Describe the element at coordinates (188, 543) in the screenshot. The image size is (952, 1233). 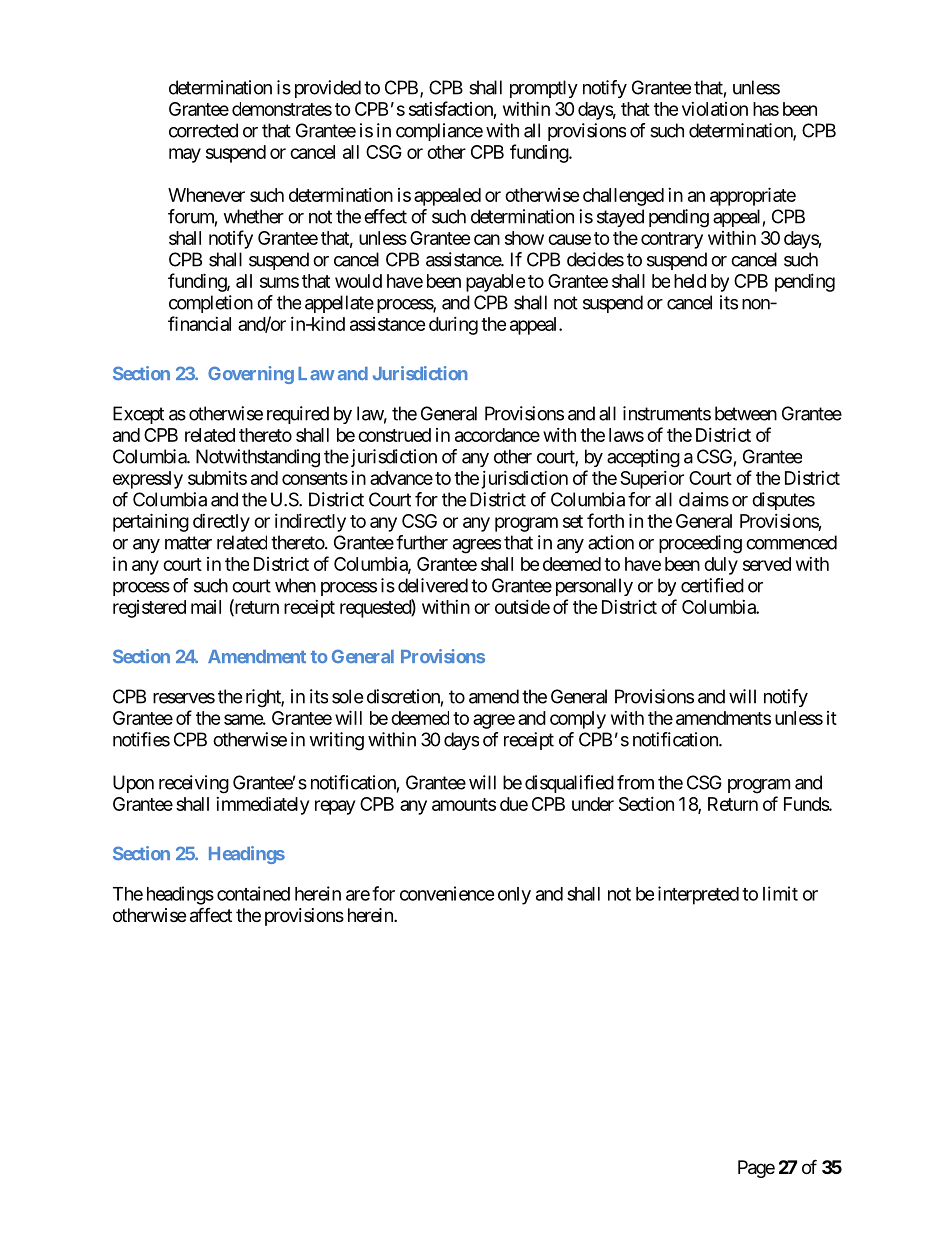
I see `matter` at that location.
